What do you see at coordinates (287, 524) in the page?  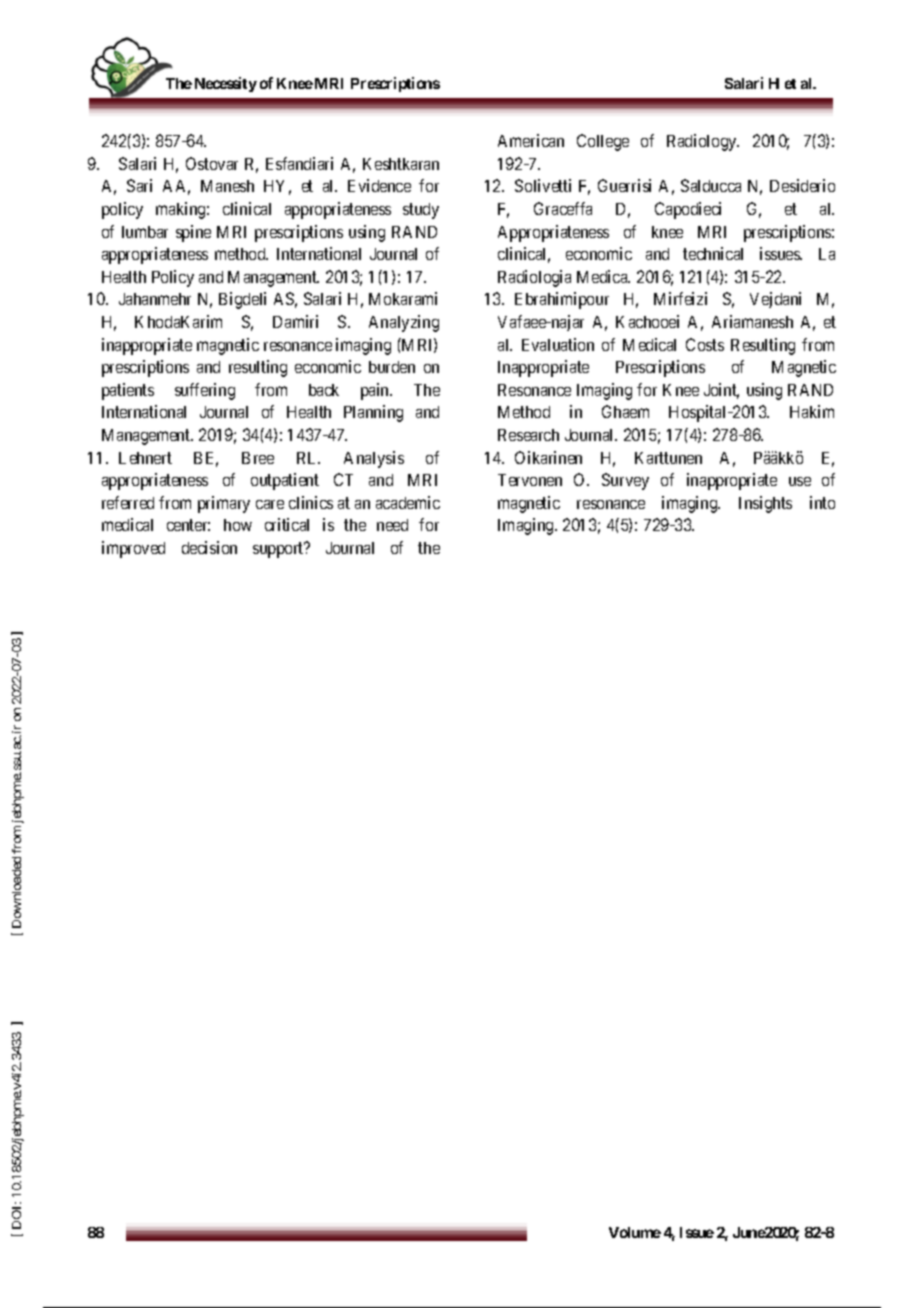 I see `critical` at bounding box center [287, 524].
